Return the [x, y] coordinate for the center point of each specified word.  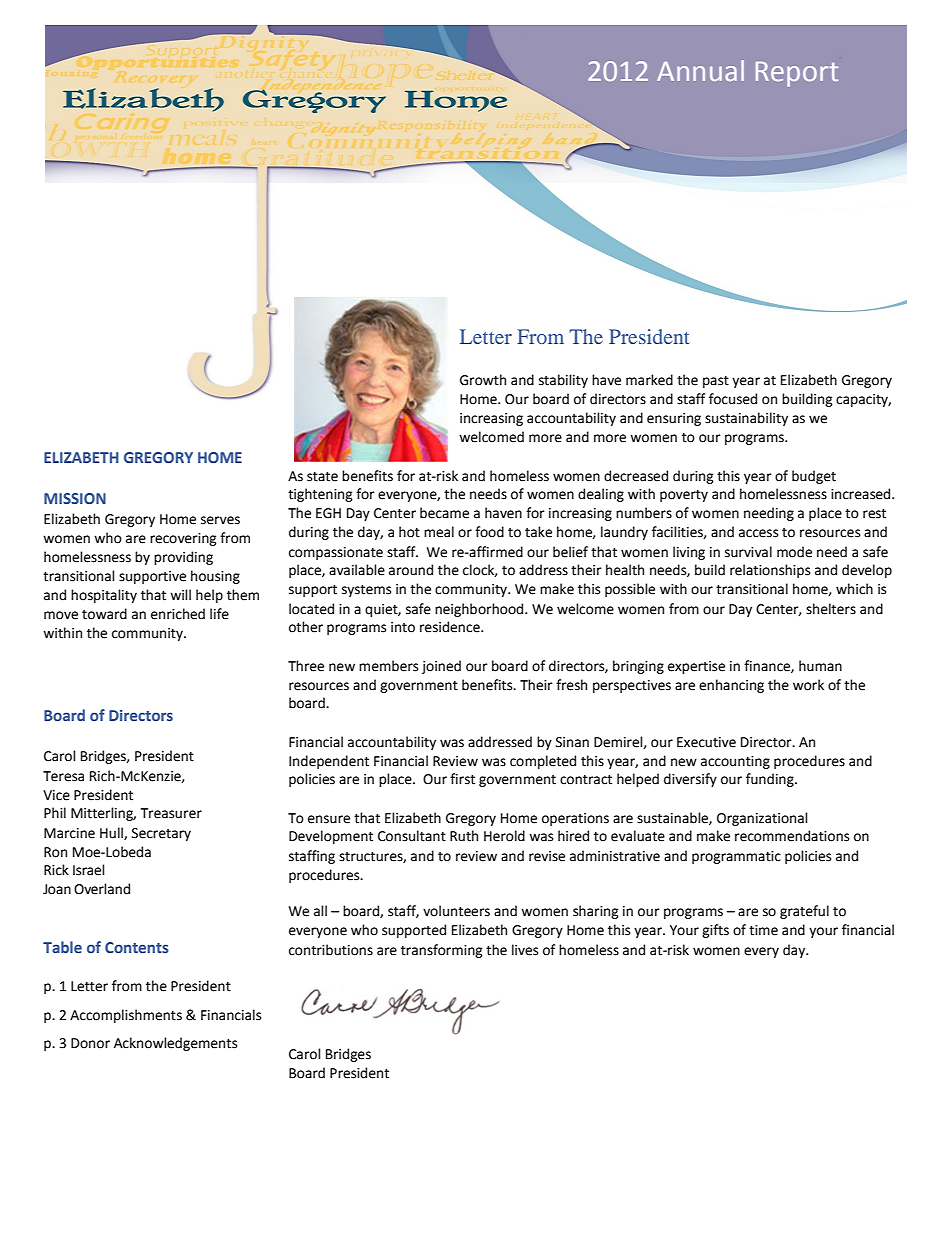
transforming [442, 951]
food [489, 532]
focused [733, 399]
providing [183, 558]
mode [794, 552]
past [716, 382]
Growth [483, 380]
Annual [700, 70]
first [462, 779]
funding [771, 780]
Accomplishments [126, 1016]
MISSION [75, 498]
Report [797, 74]
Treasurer [171, 813]
